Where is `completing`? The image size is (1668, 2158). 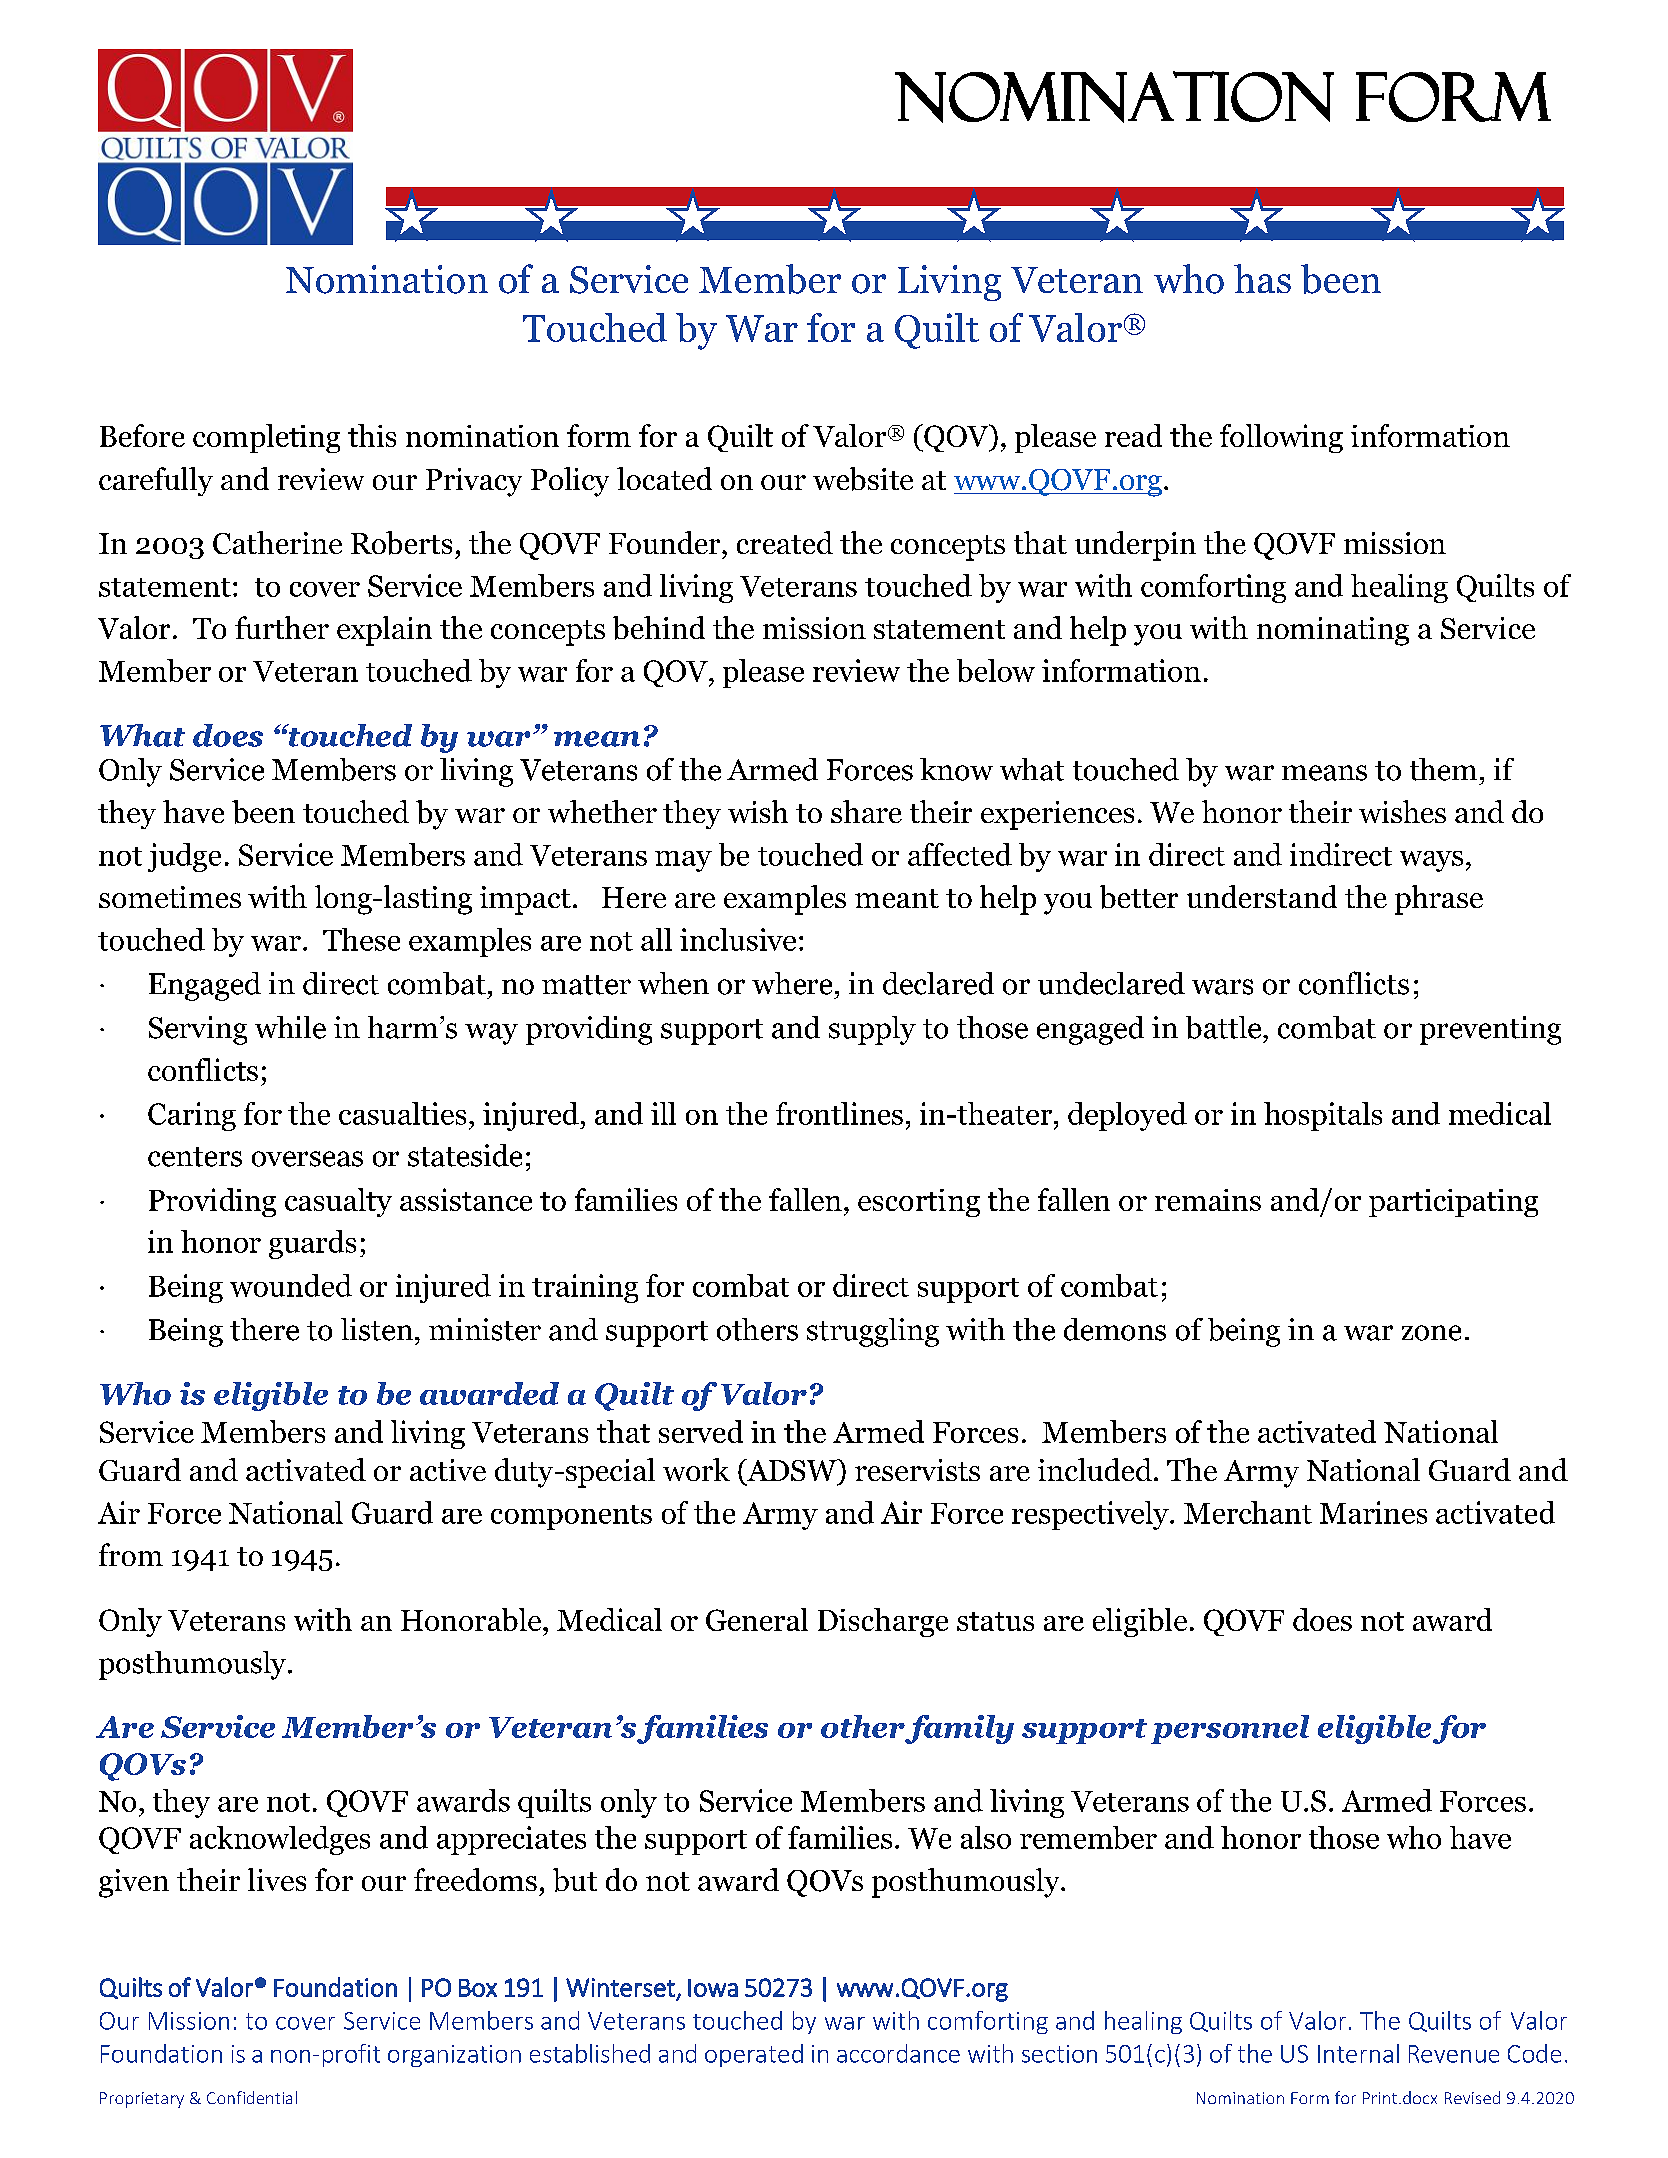 completing is located at coordinates (266, 438).
